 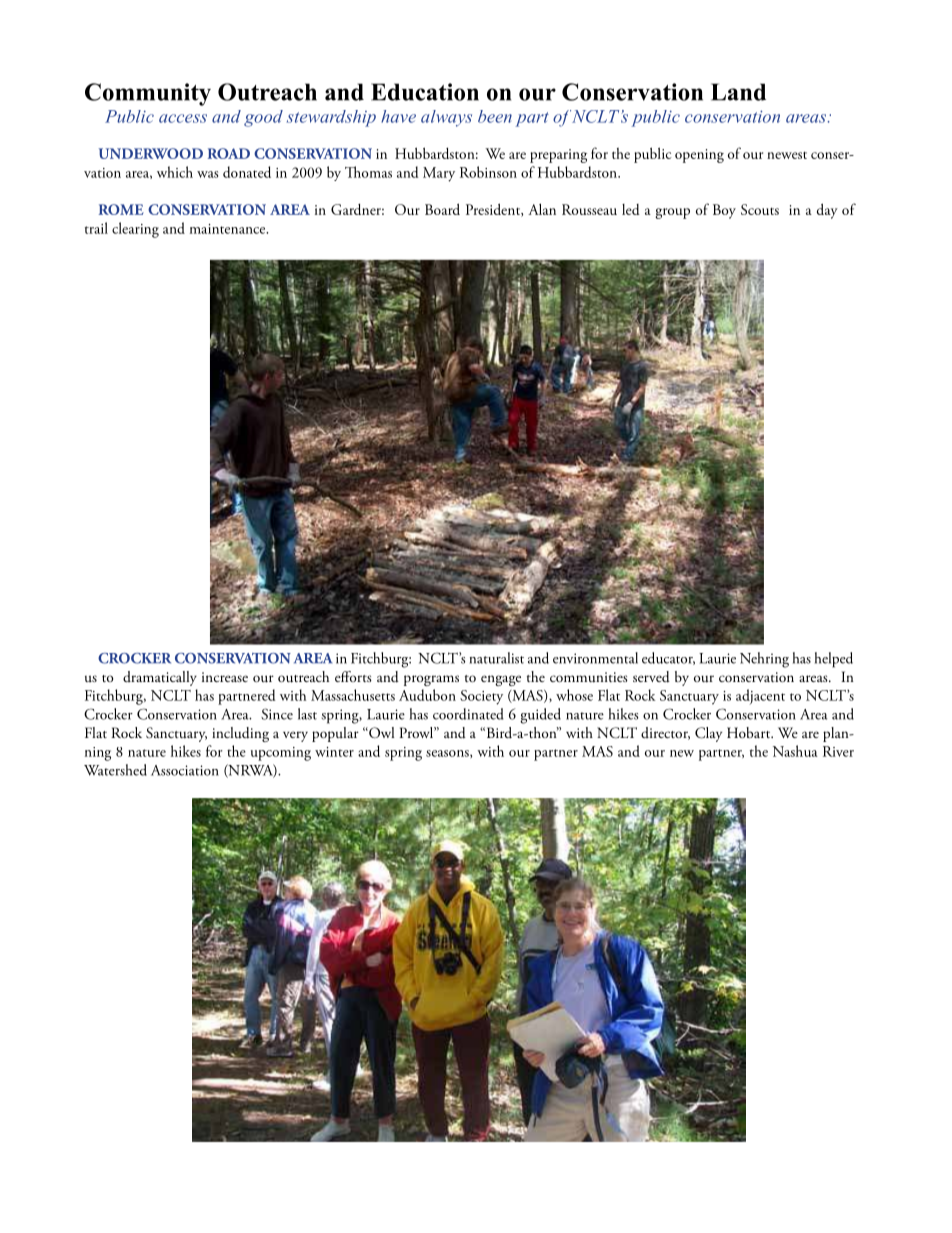 What do you see at coordinates (183, 118) in the document?
I see `access` at bounding box center [183, 118].
